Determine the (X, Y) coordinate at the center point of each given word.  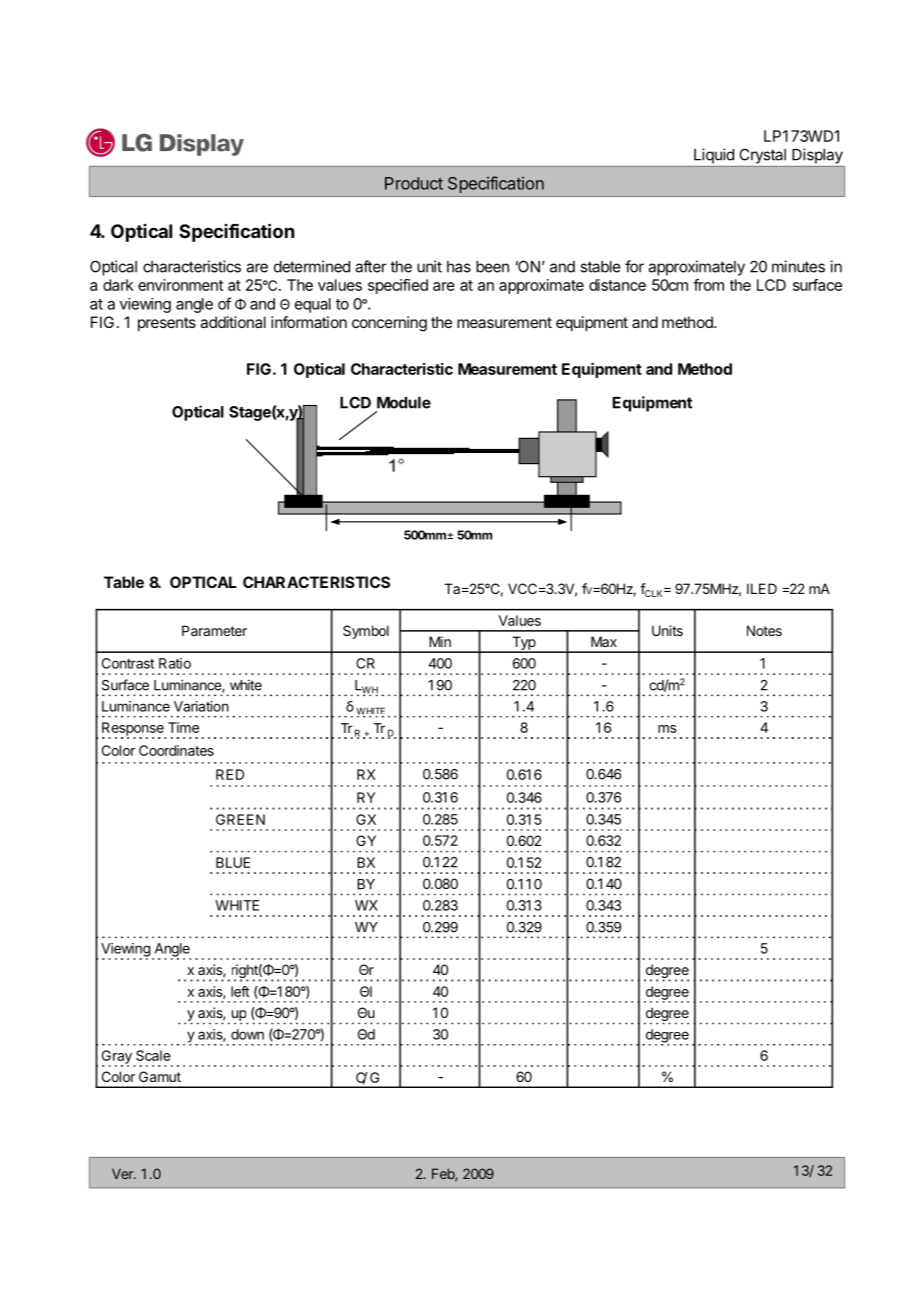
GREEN (240, 819)
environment (180, 285)
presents (167, 324)
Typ (523, 644)
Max (604, 641)
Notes (764, 630)
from (708, 285)
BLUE (233, 862)
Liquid (714, 156)
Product (414, 183)
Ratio (175, 663)
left (240, 991)
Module (404, 403)
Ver (123, 1173)
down (247, 1034)
